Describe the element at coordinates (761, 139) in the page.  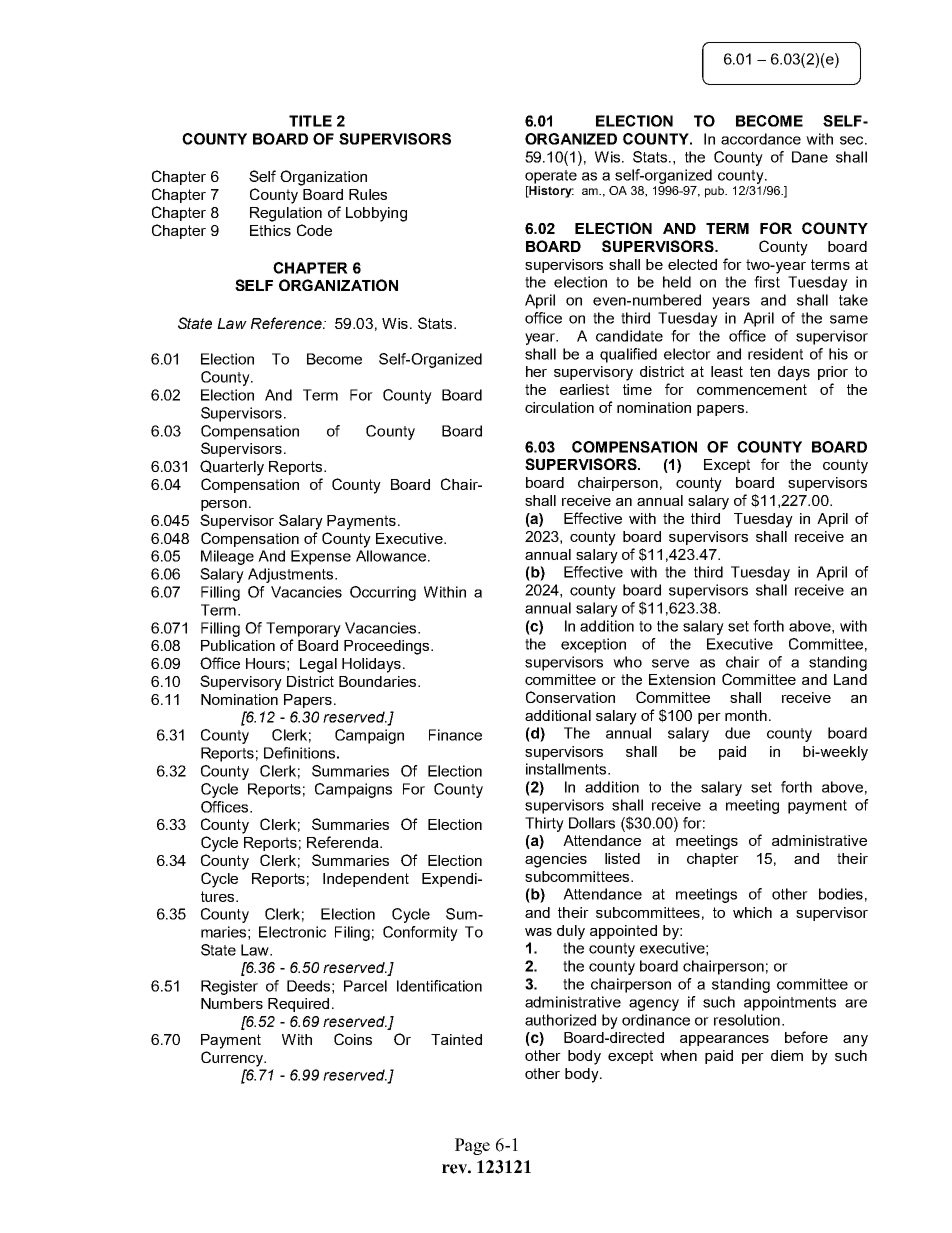
I see `accordance` at that location.
